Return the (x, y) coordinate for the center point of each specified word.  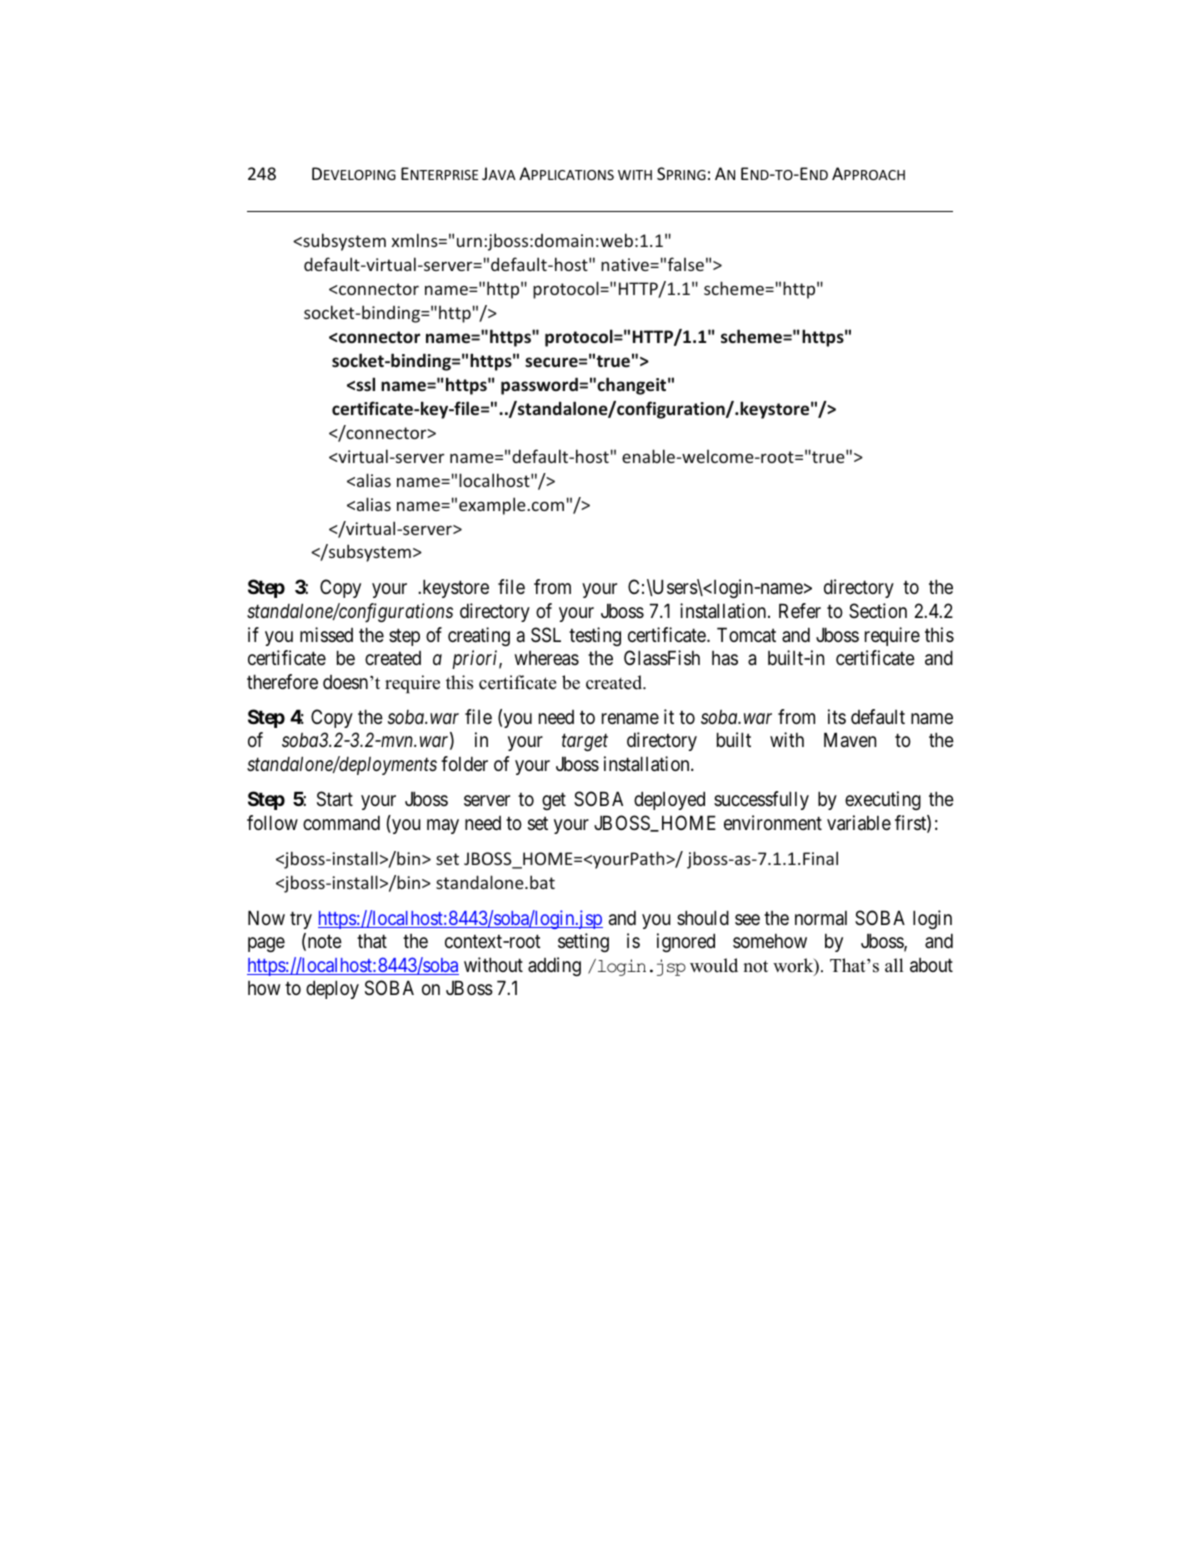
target (585, 743)
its (837, 716)
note (323, 943)
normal (821, 918)
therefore (282, 682)
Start (335, 799)
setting (583, 942)
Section (878, 610)
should (703, 917)
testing (595, 636)
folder (464, 764)
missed (326, 635)
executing (883, 800)
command (341, 823)
